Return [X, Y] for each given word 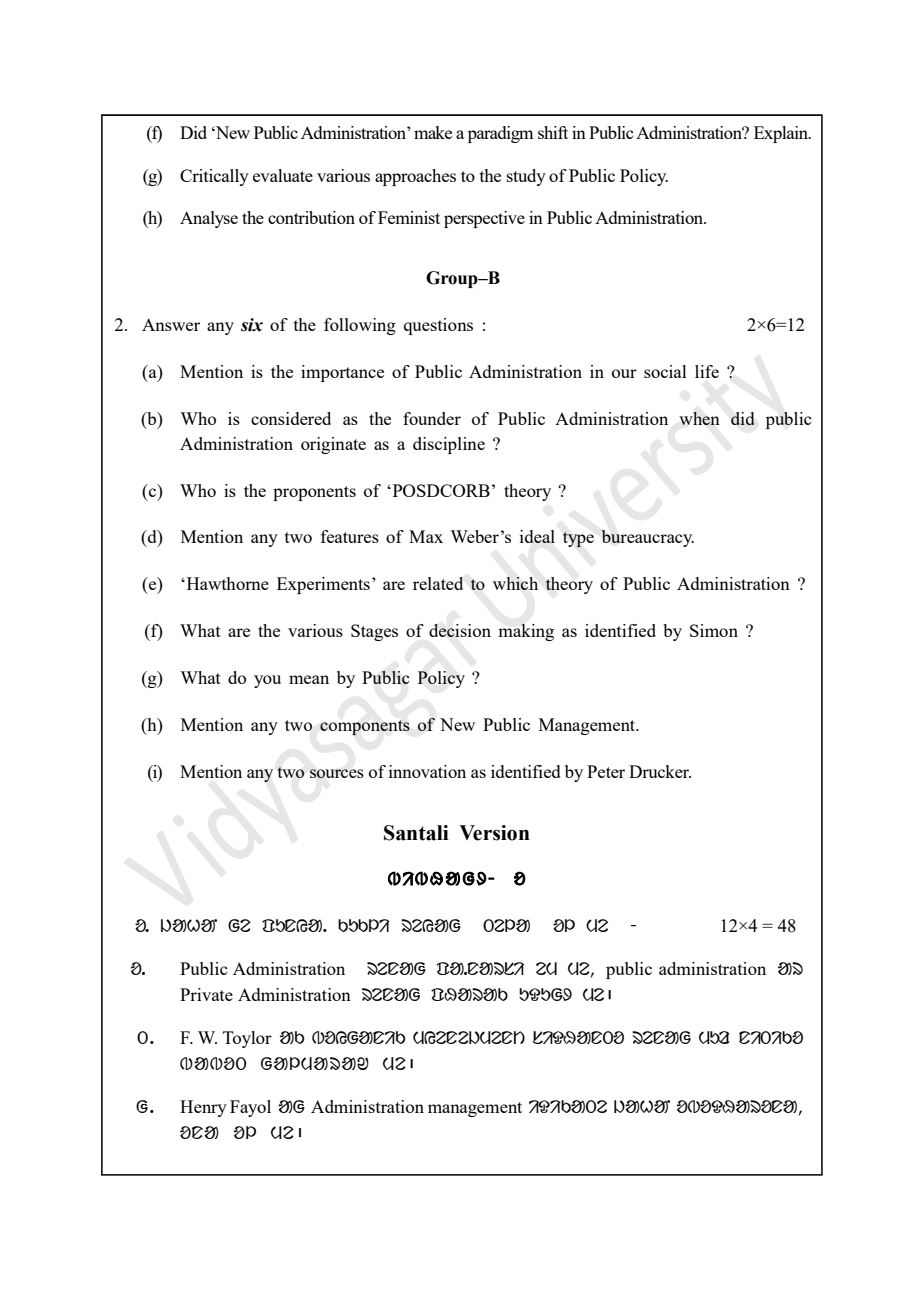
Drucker [660, 771]
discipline [449, 445]
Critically [214, 177]
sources [337, 773]
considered [291, 418]
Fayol [250, 1108]
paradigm [500, 134]
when [699, 418]
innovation [427, 771]
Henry [203, 1108]
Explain [782, 134]
